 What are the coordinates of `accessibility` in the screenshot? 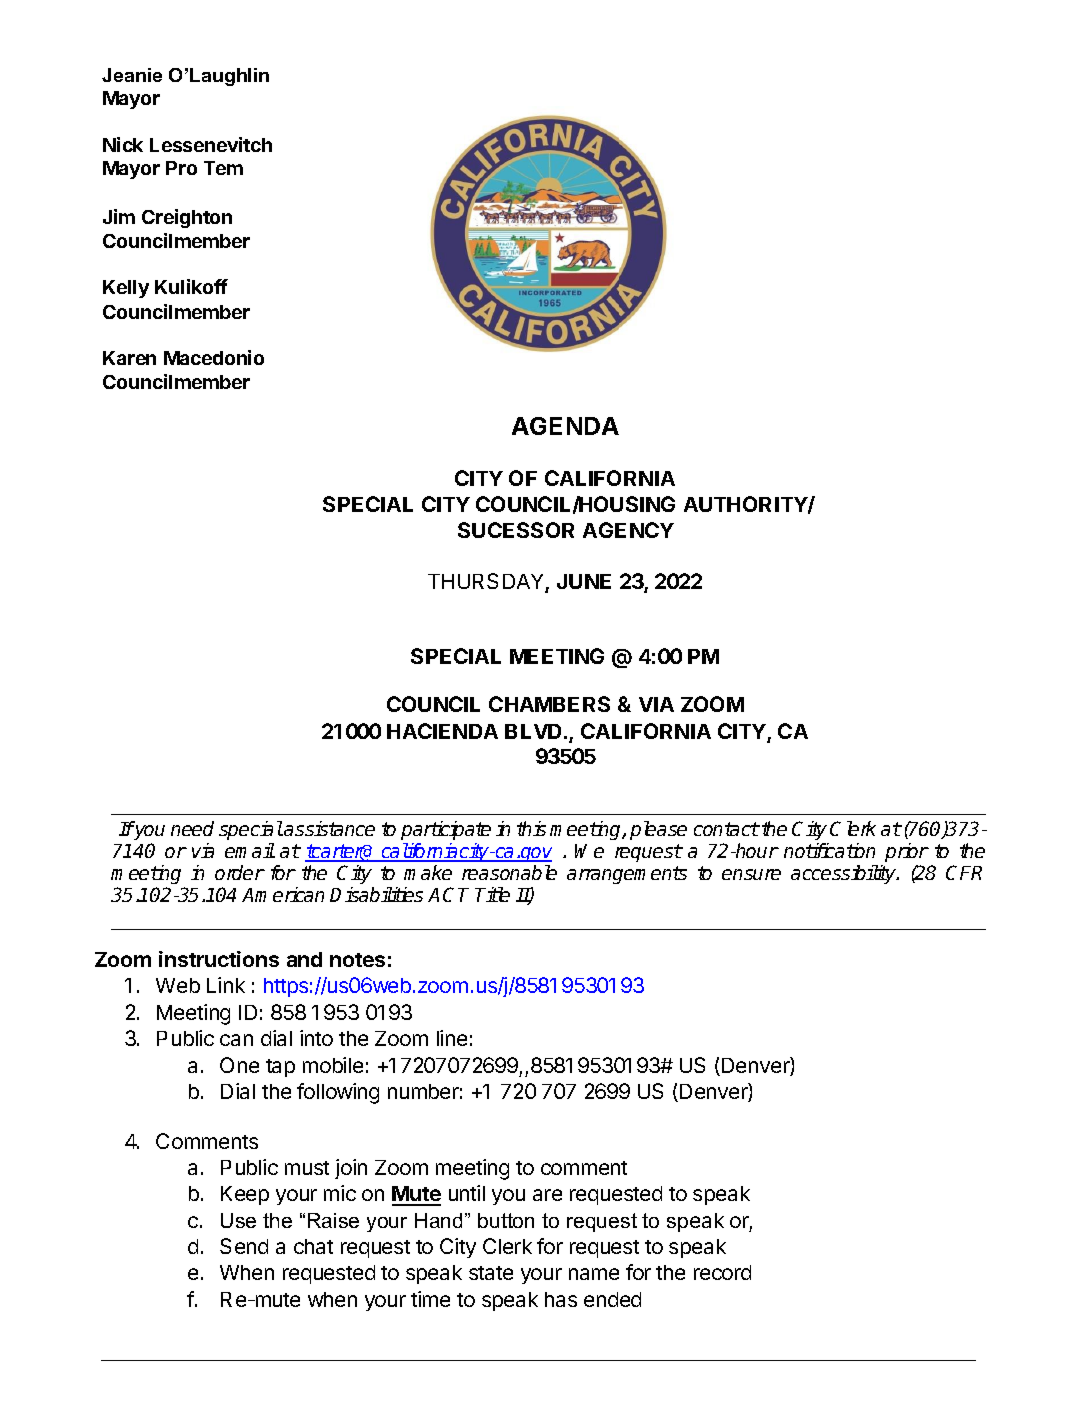 It's located at (844, 874).
